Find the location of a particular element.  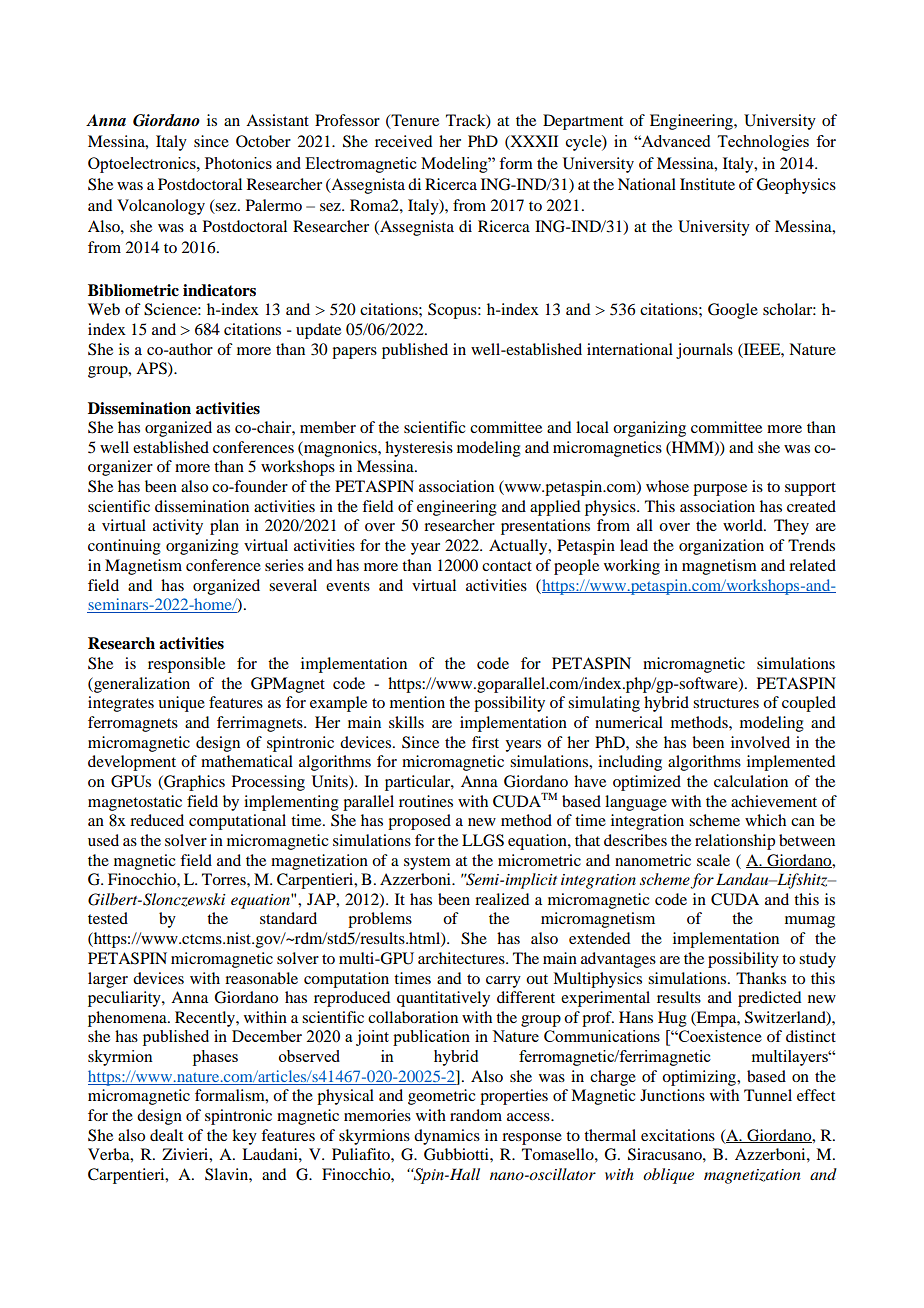

member is located at coordinates (328, 427).
